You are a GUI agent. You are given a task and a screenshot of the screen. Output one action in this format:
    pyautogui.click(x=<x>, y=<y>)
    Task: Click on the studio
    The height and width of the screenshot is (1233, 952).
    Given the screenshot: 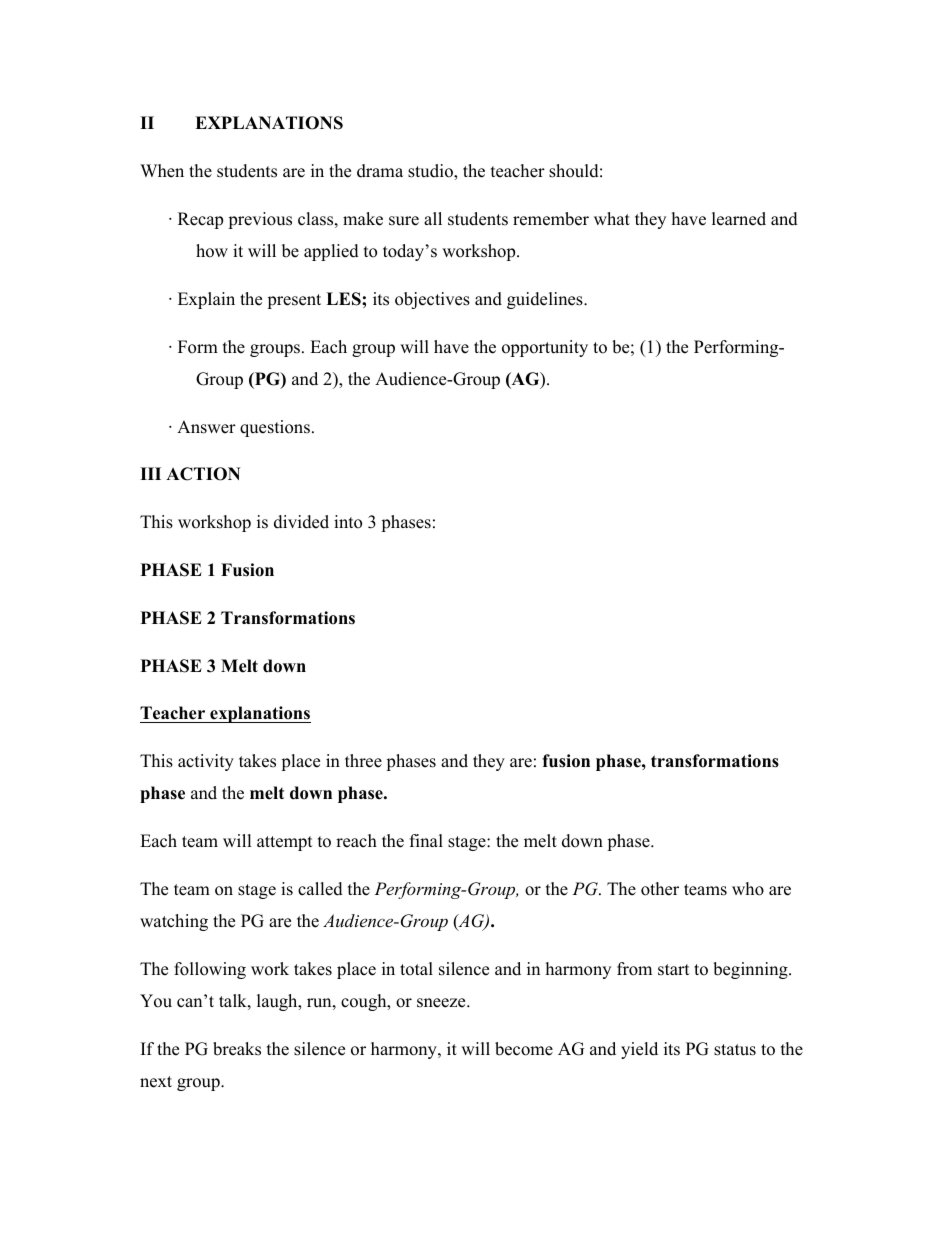 What is the action you would take?
    pyautogui.click(x=431, y=172)
